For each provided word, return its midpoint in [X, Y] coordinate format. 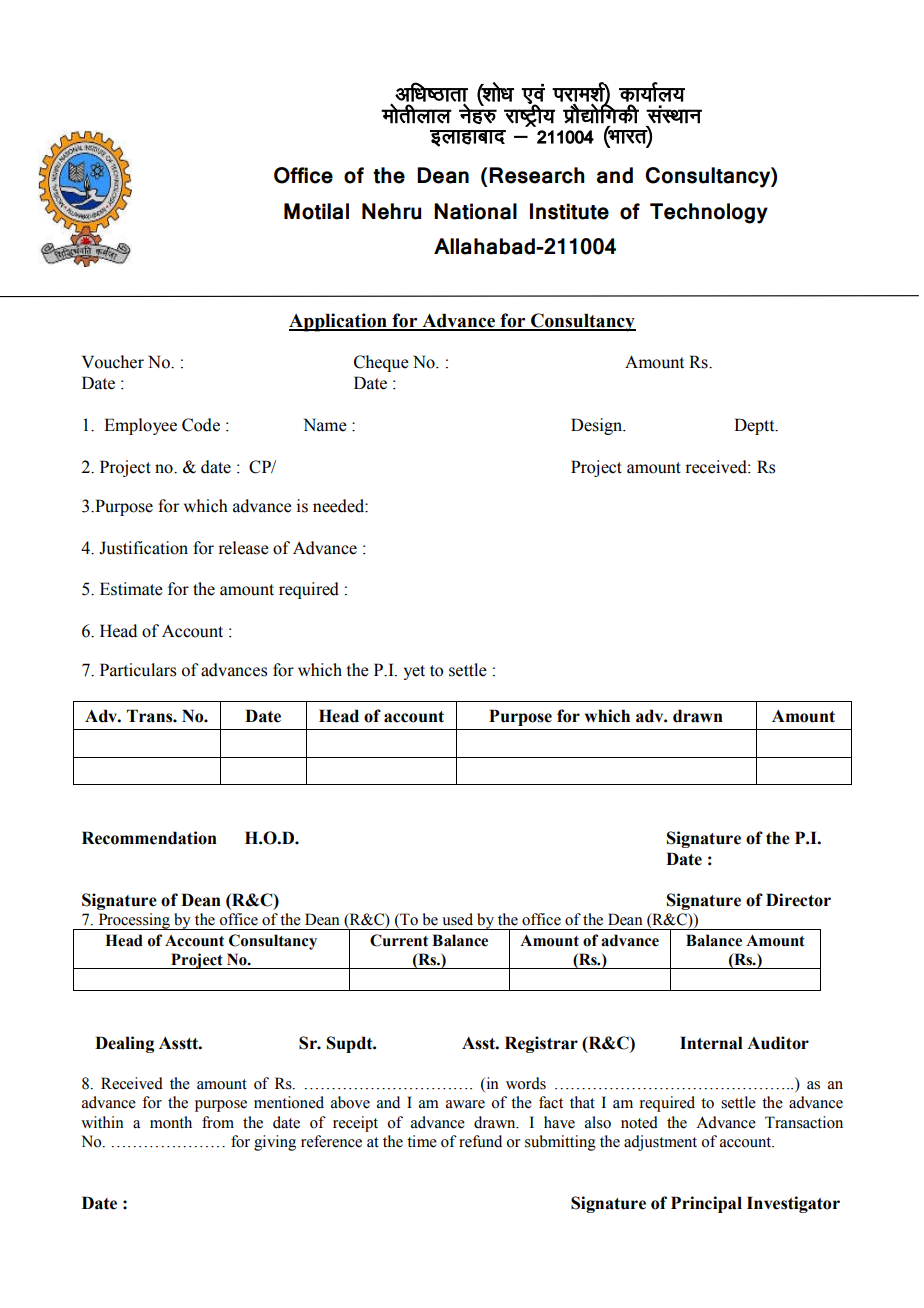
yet [414, 672]
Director [798, 900]
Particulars [138, 670]
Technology [709, 213]
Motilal [316, 211]
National [475, 211]
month [171, 1122]
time [422, 1141]
